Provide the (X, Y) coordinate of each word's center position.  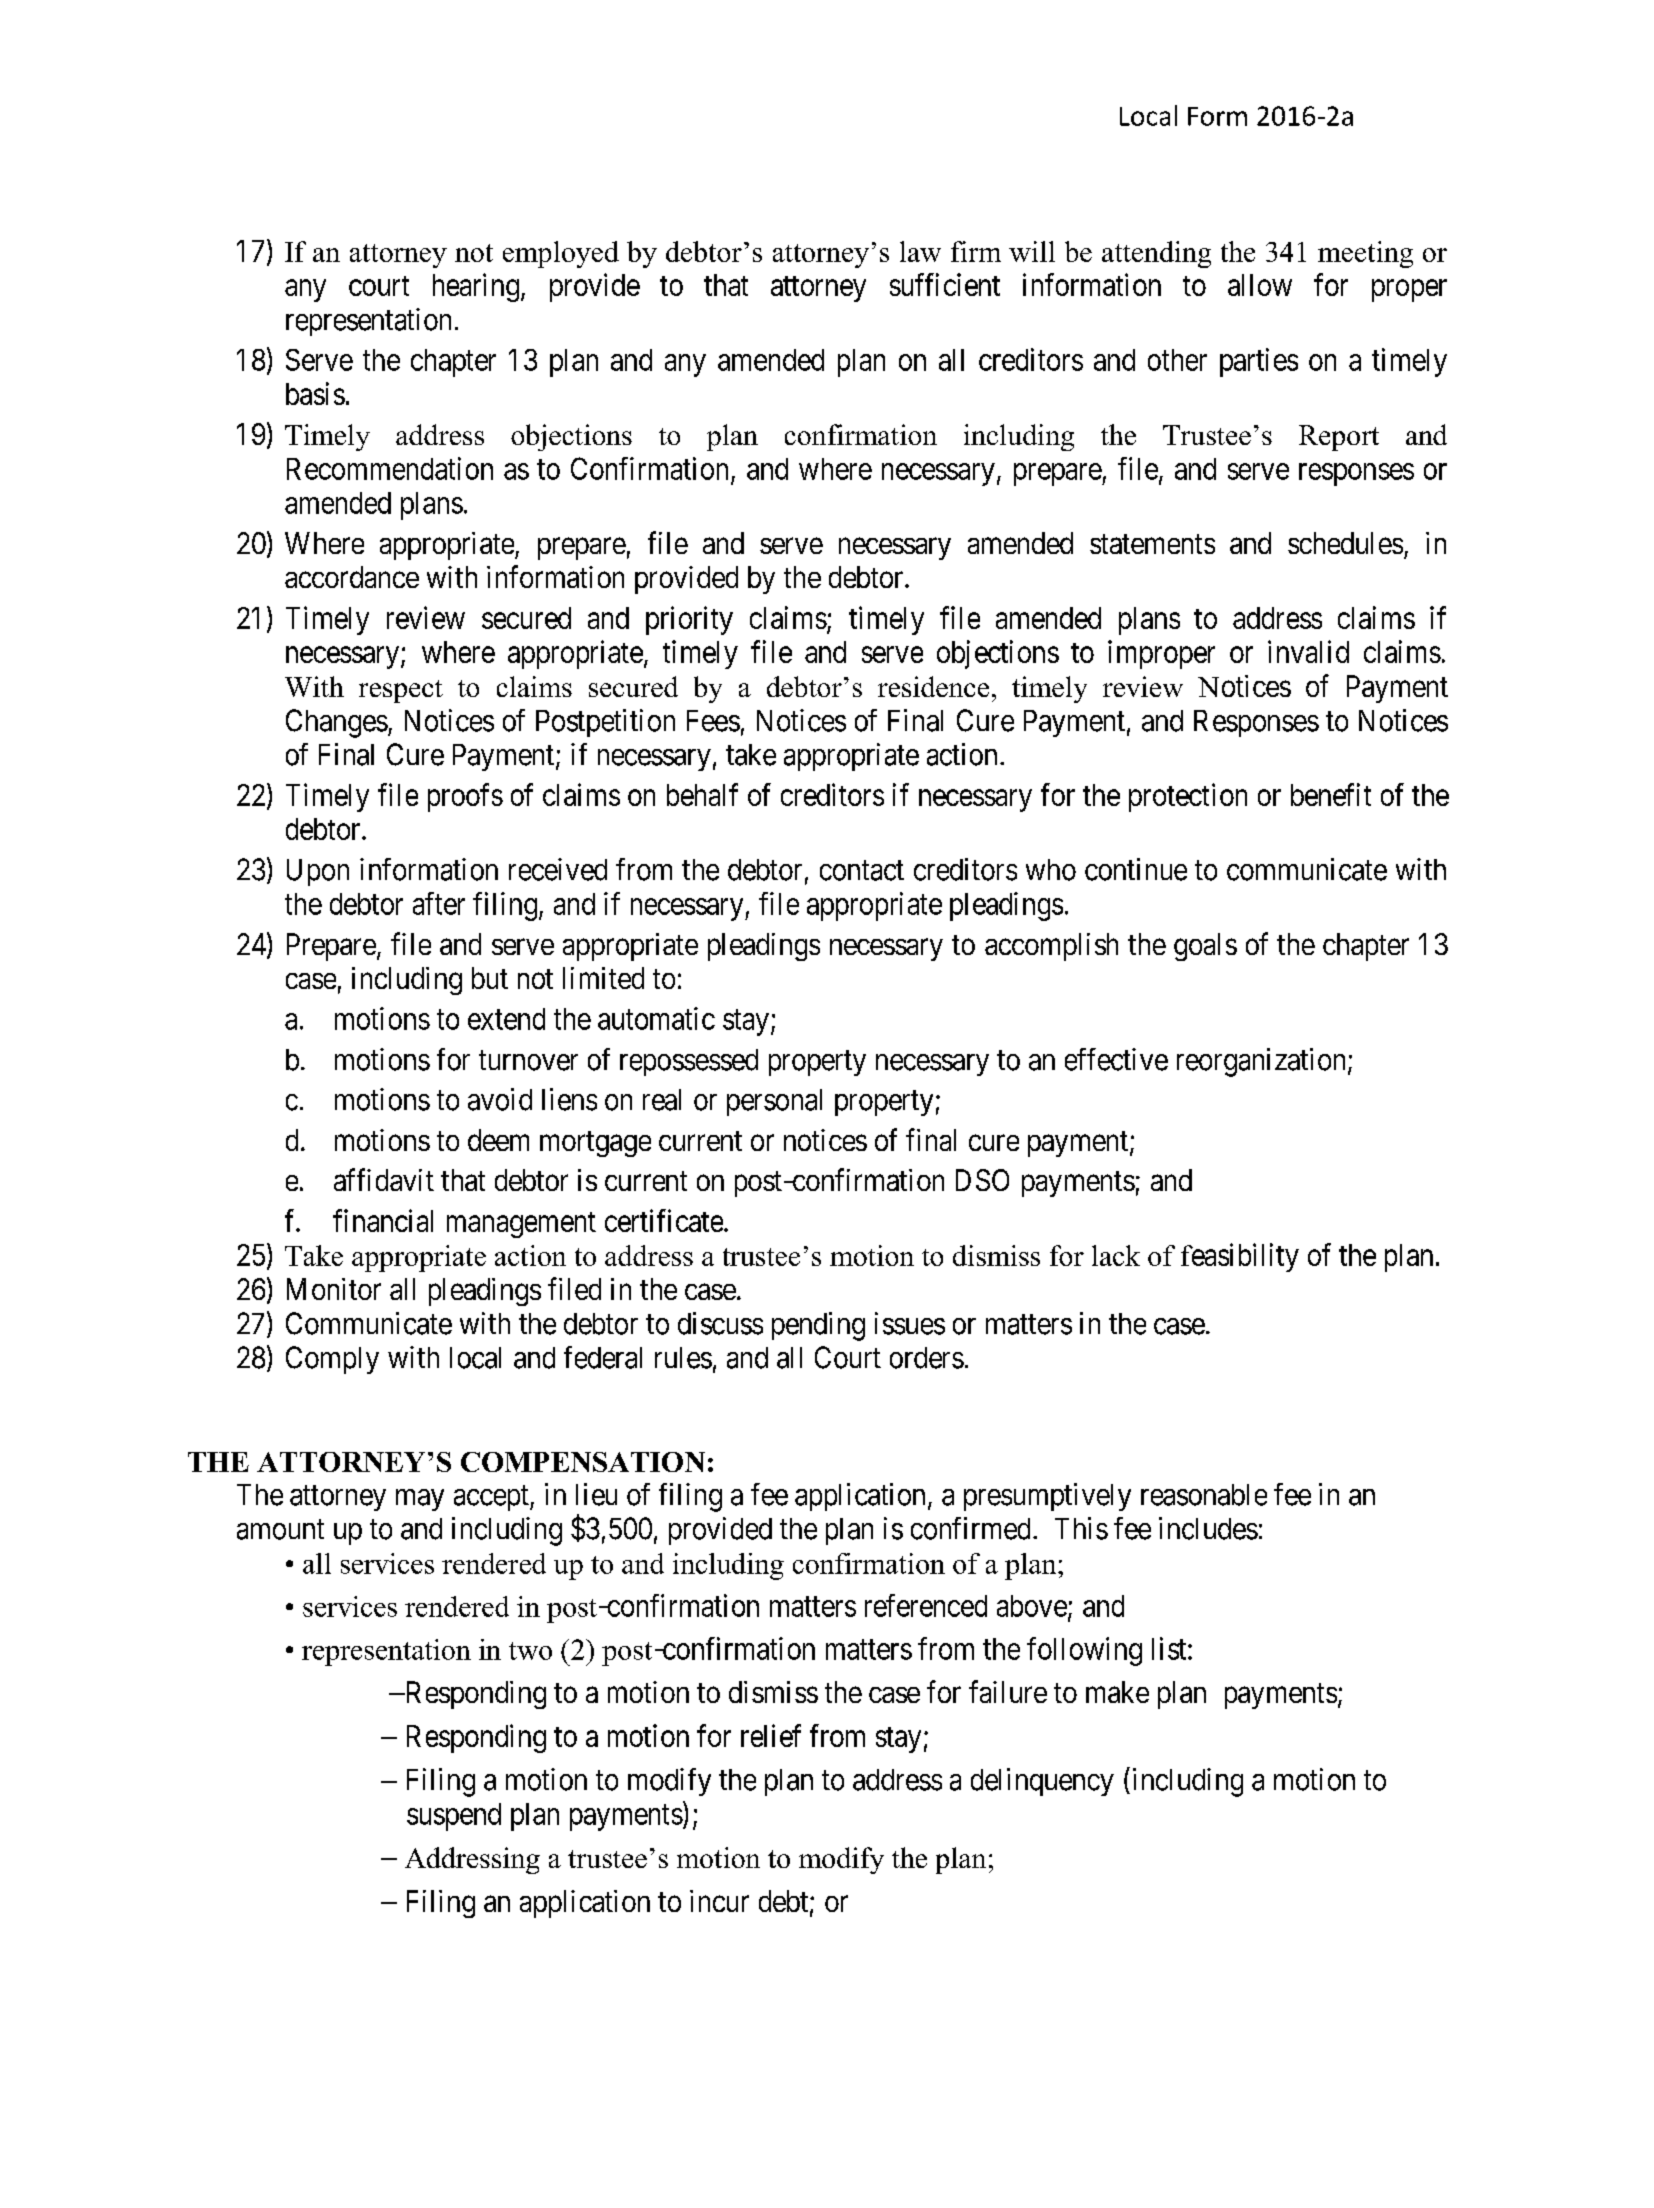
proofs (465, 797)
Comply (332, 1360)
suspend (454, 1817)
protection (1188, 797)
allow (1260, 285)
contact (862, 871)
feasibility (1240, 1257)
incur (719, 1901)
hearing (476, 287)
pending (818, 1326)
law (920, 251)
